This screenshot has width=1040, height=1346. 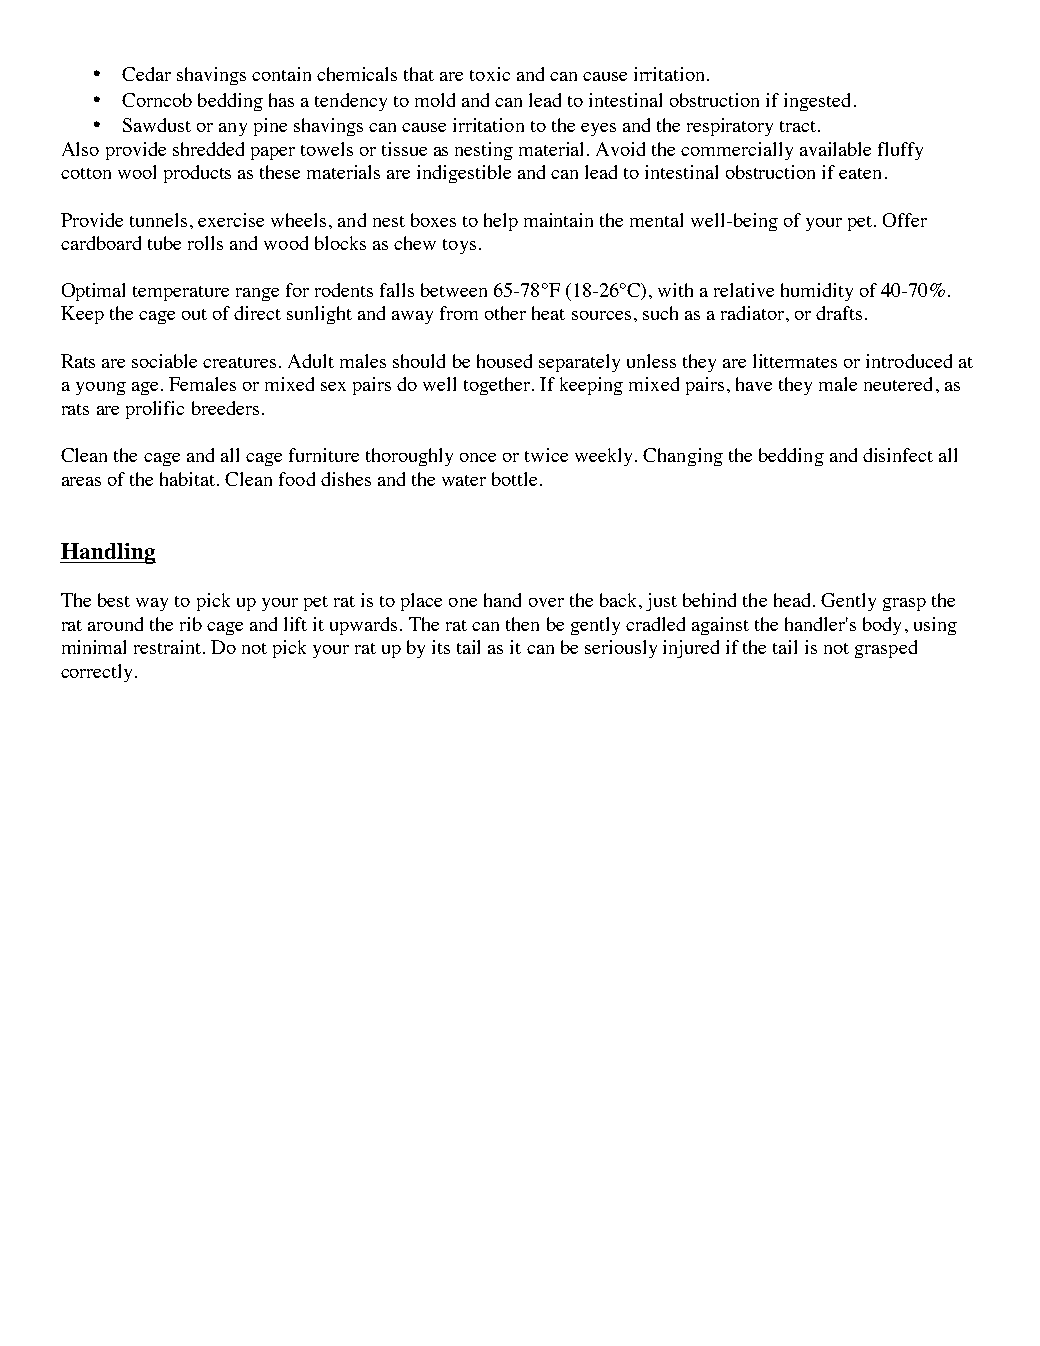 What do you see at coordinates (441, 647) in the screenshot?
I see `its` at bounding box center [441, 647].
